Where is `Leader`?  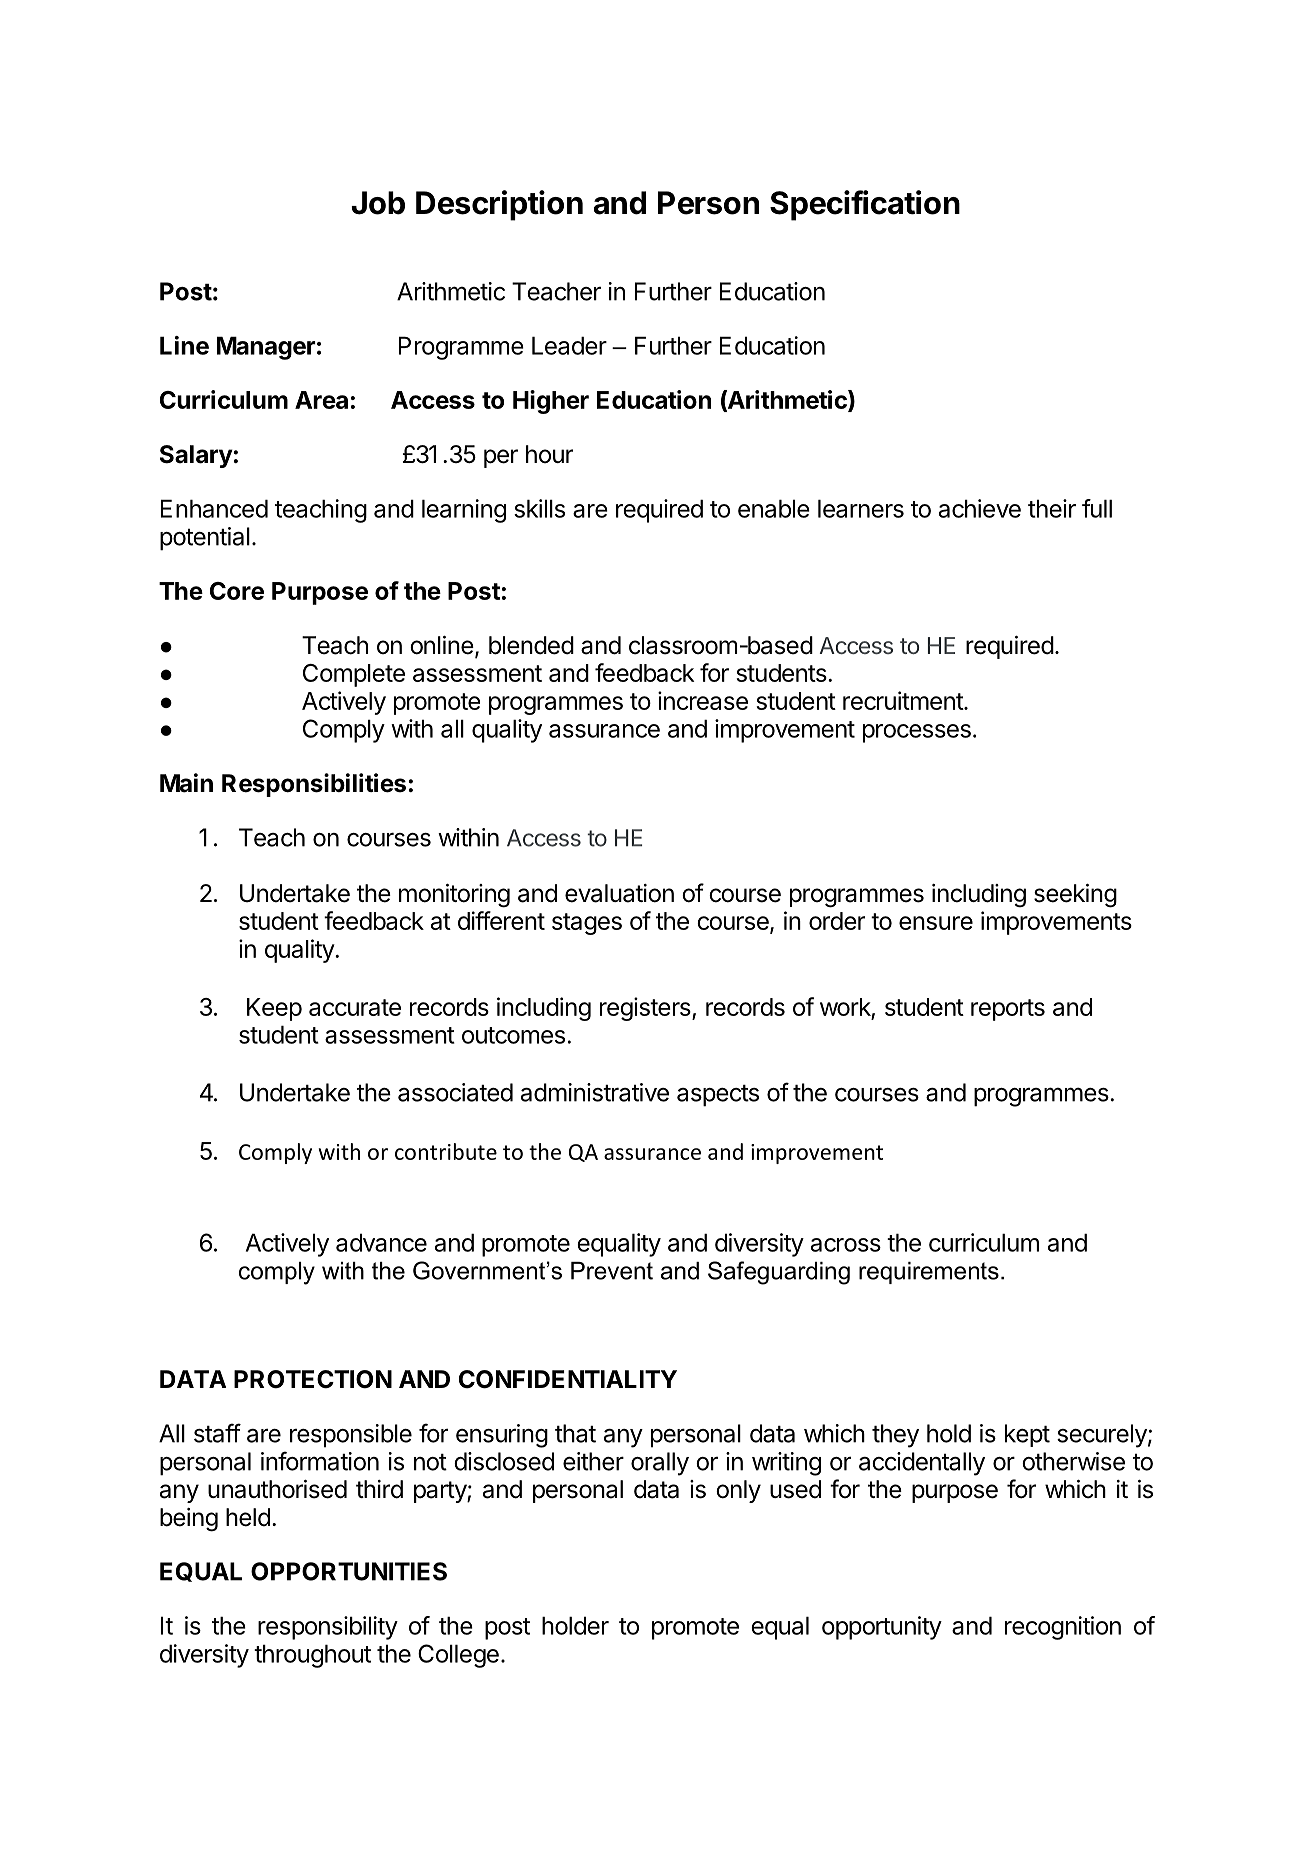
Leader is located at coordinates (569, 345).
